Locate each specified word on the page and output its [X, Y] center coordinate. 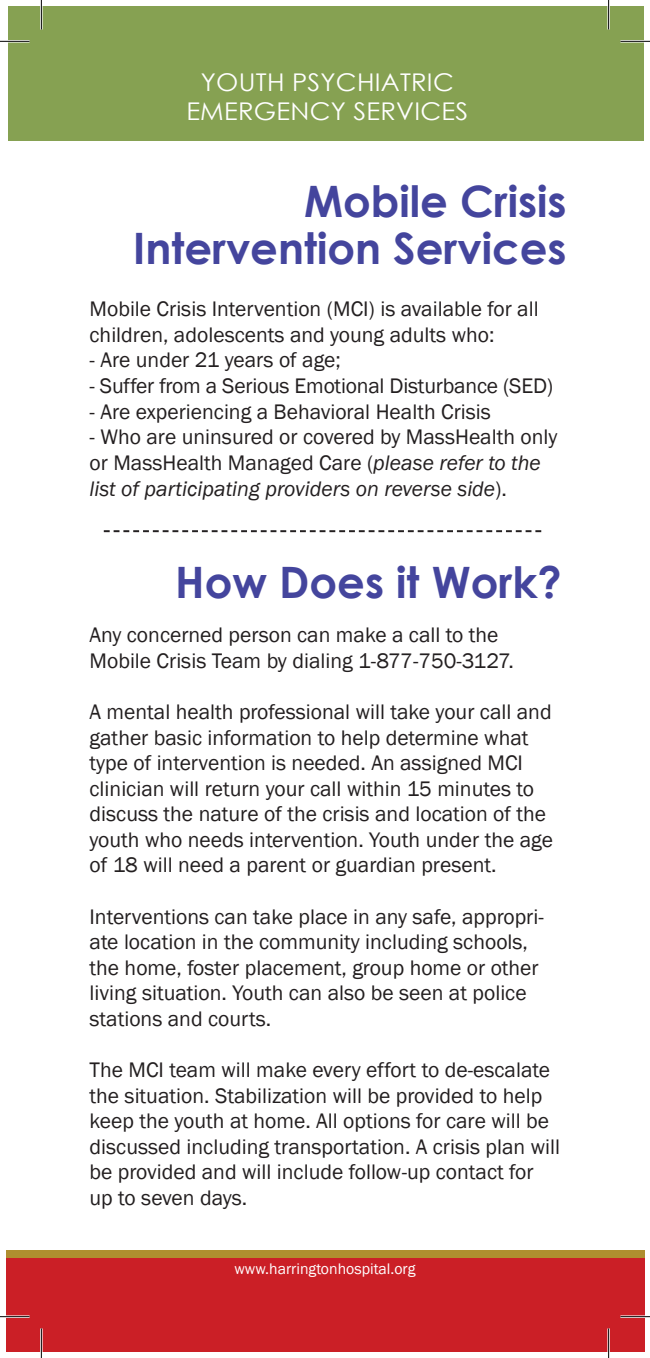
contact [470, 1172]
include [310, 1172]
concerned [174, 635]
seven [167, 1200]
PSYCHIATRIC [373, 82]
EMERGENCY [266, 111]
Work [487, 582]
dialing [323, 662]
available [441, 309]
